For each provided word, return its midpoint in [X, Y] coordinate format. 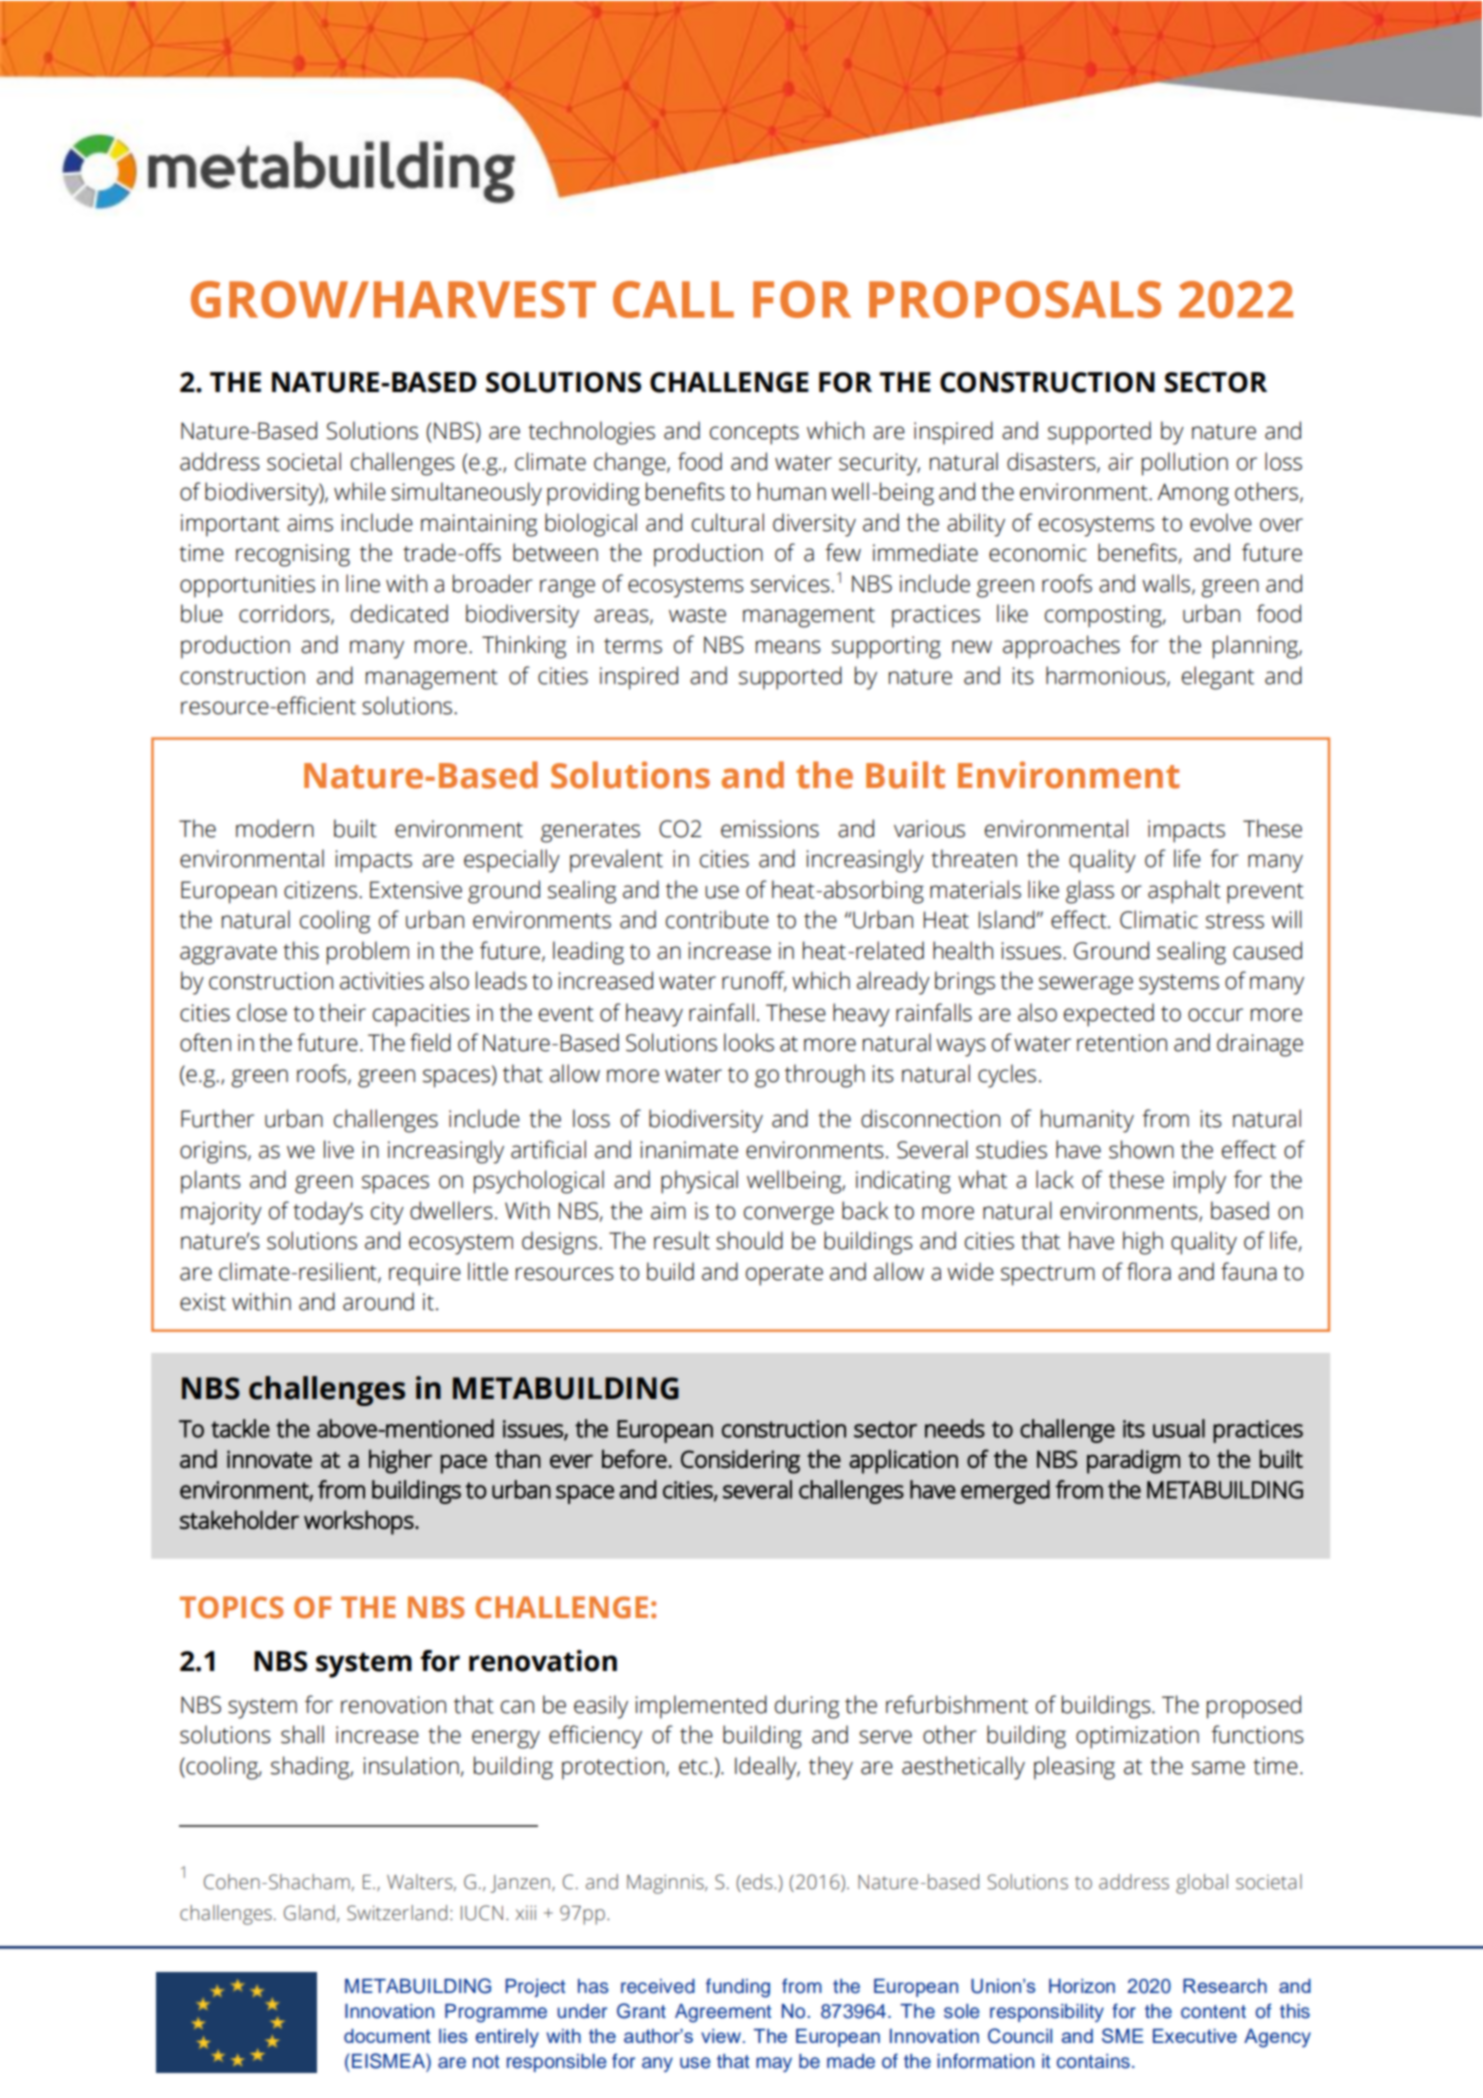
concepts [754, 434]
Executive [1195, 2036]
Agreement [723, 2013]
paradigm [1133, 1461]
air [1120, 462]
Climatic [1159, 919]
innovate [269, 1459]
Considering [740, 1461]
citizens [320, 890]
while [360, 491]
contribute [717, 919]
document [387, 2036]
